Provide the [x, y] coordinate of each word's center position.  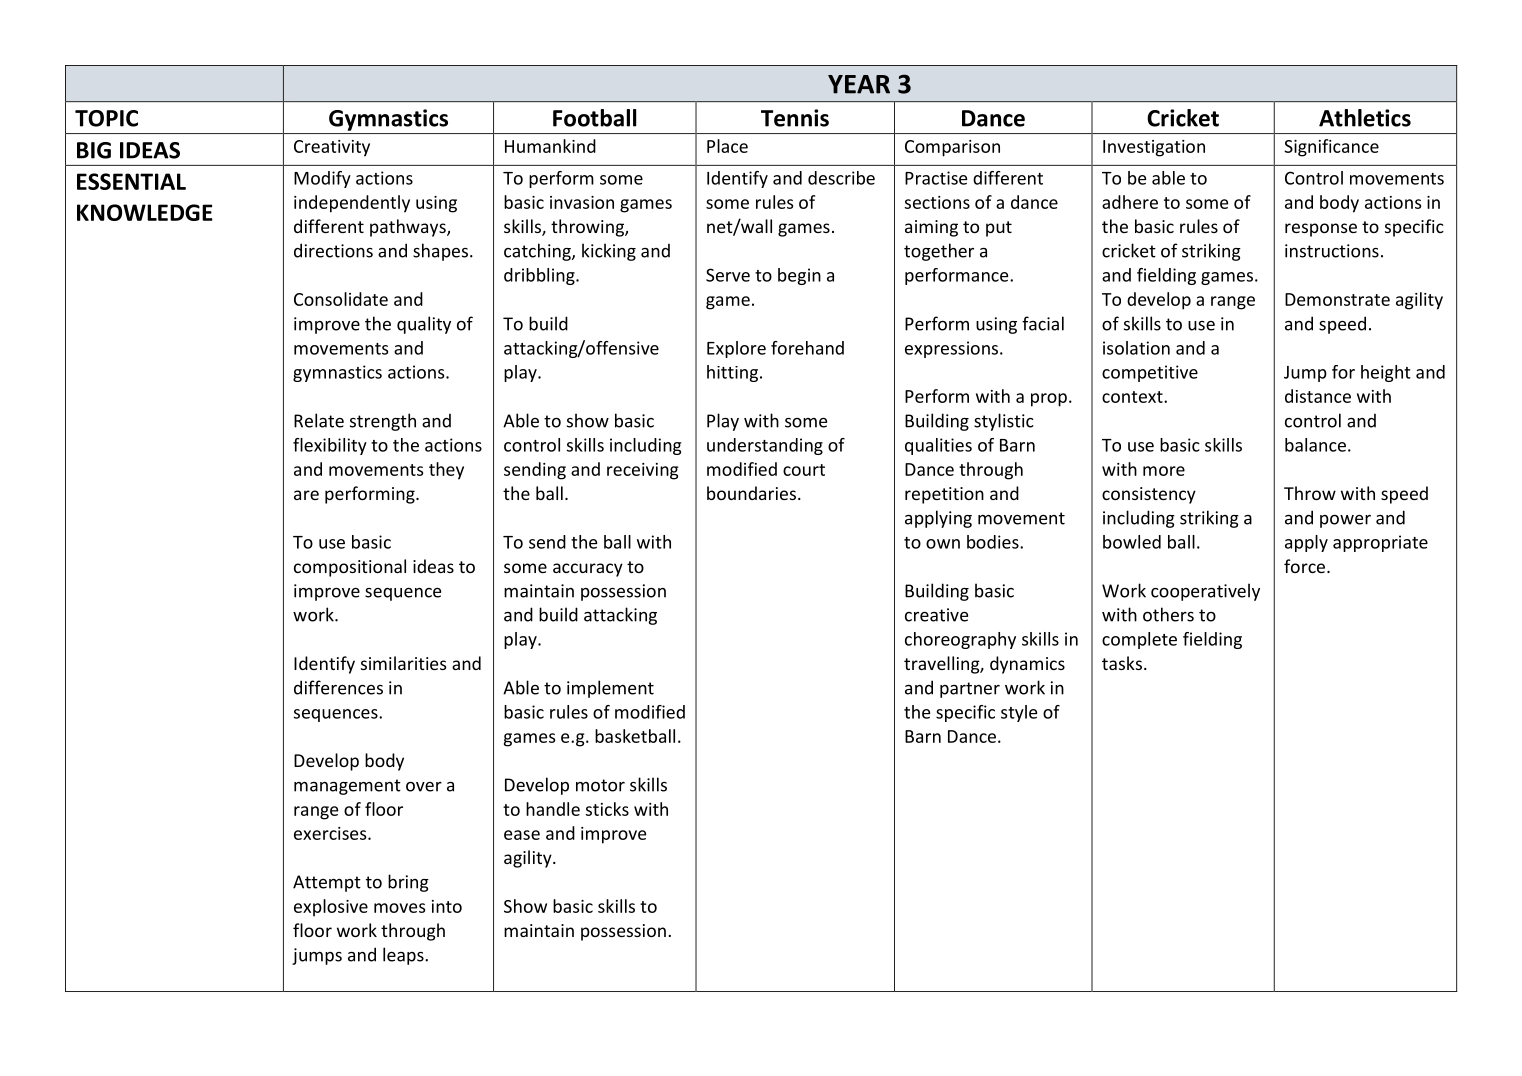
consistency [1149, 495]
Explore [736, 349]
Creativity [332, 148]
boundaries [753, 493]
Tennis [795, 118]
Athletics [1365, 118]
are [306, 495]
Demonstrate [1337, 299]
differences [338, 687]
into [447, 906]
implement [610, 689]
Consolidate [341, 299]
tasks [1122, 663]
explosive [331, 908]
